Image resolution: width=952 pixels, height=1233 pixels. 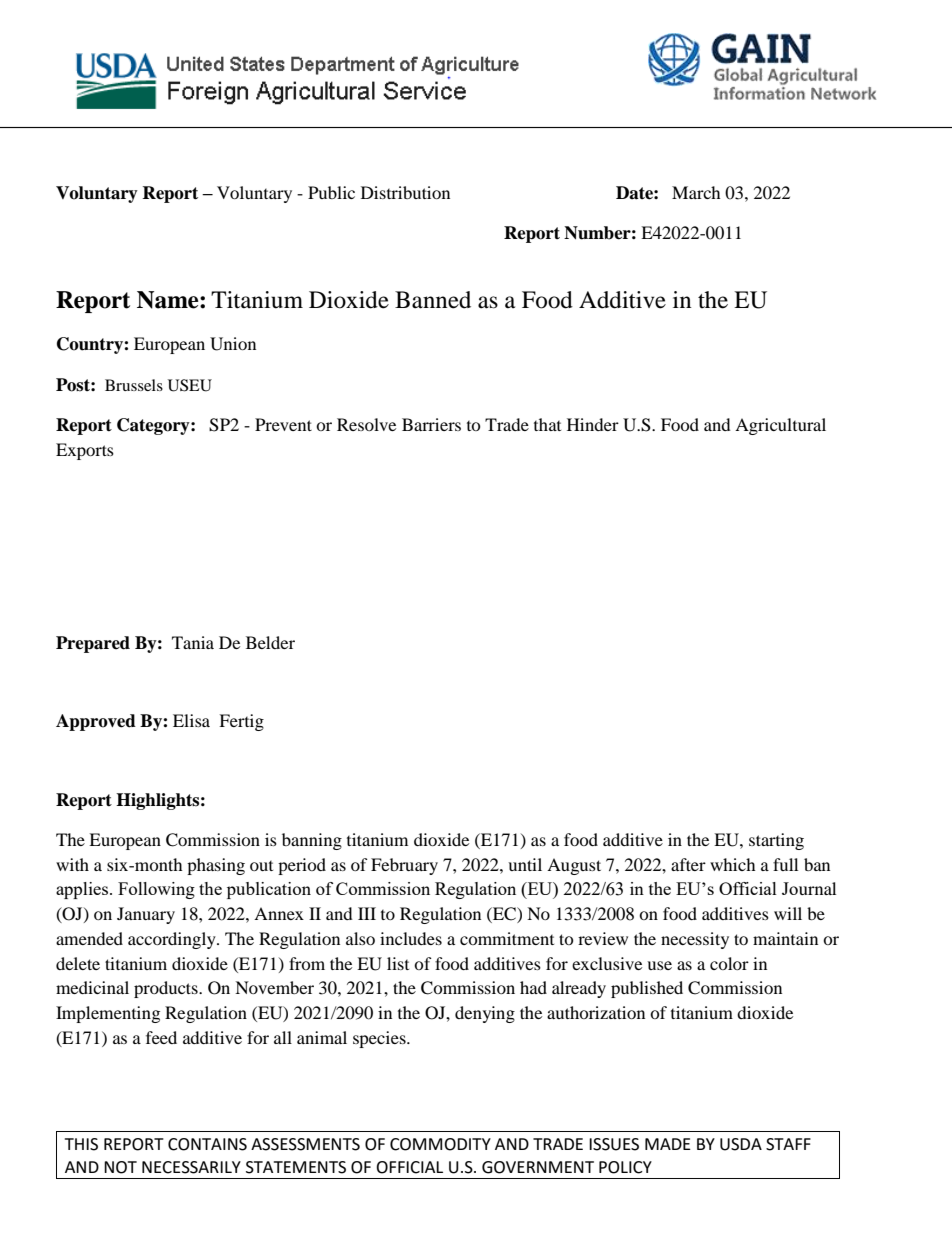 What do you see at coordinates (233, 344) in the document?
I see `Union` at bounding box center [233, 344].
